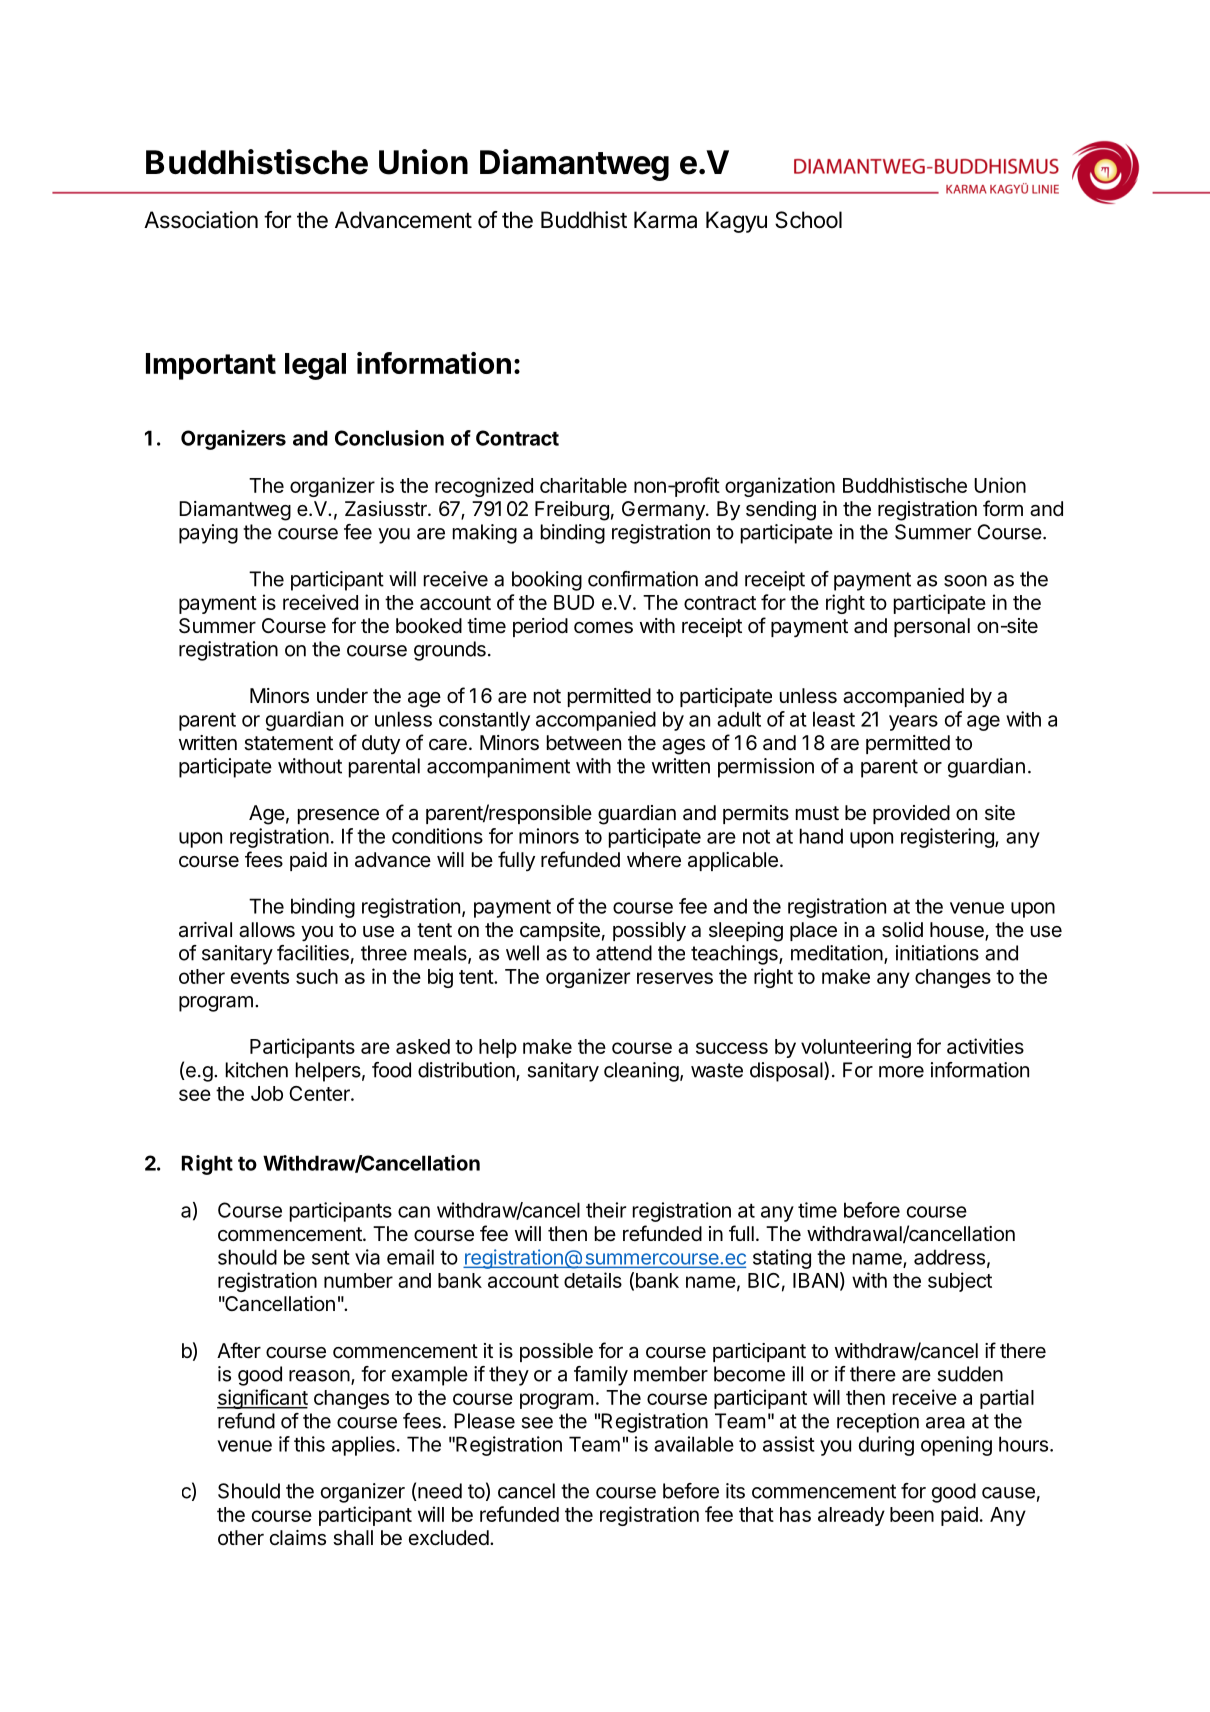 Image resolution: width=1210 pixels, height=1712 pixels. What do you see at coordinates (654, 860) in the document?
I see `where` at bounding box center [654, 860].
